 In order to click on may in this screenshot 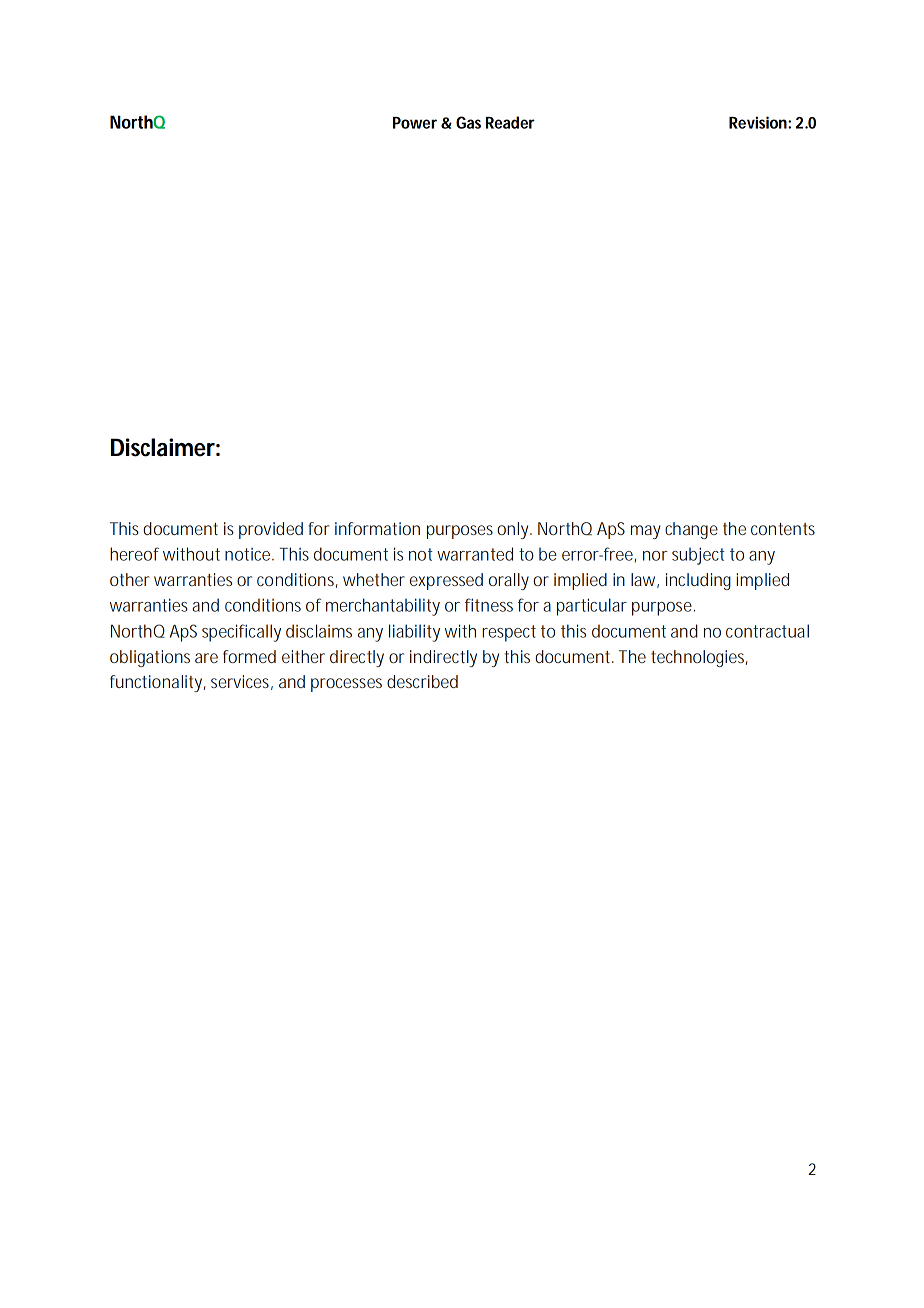, I will do `click(646, 532)`.
